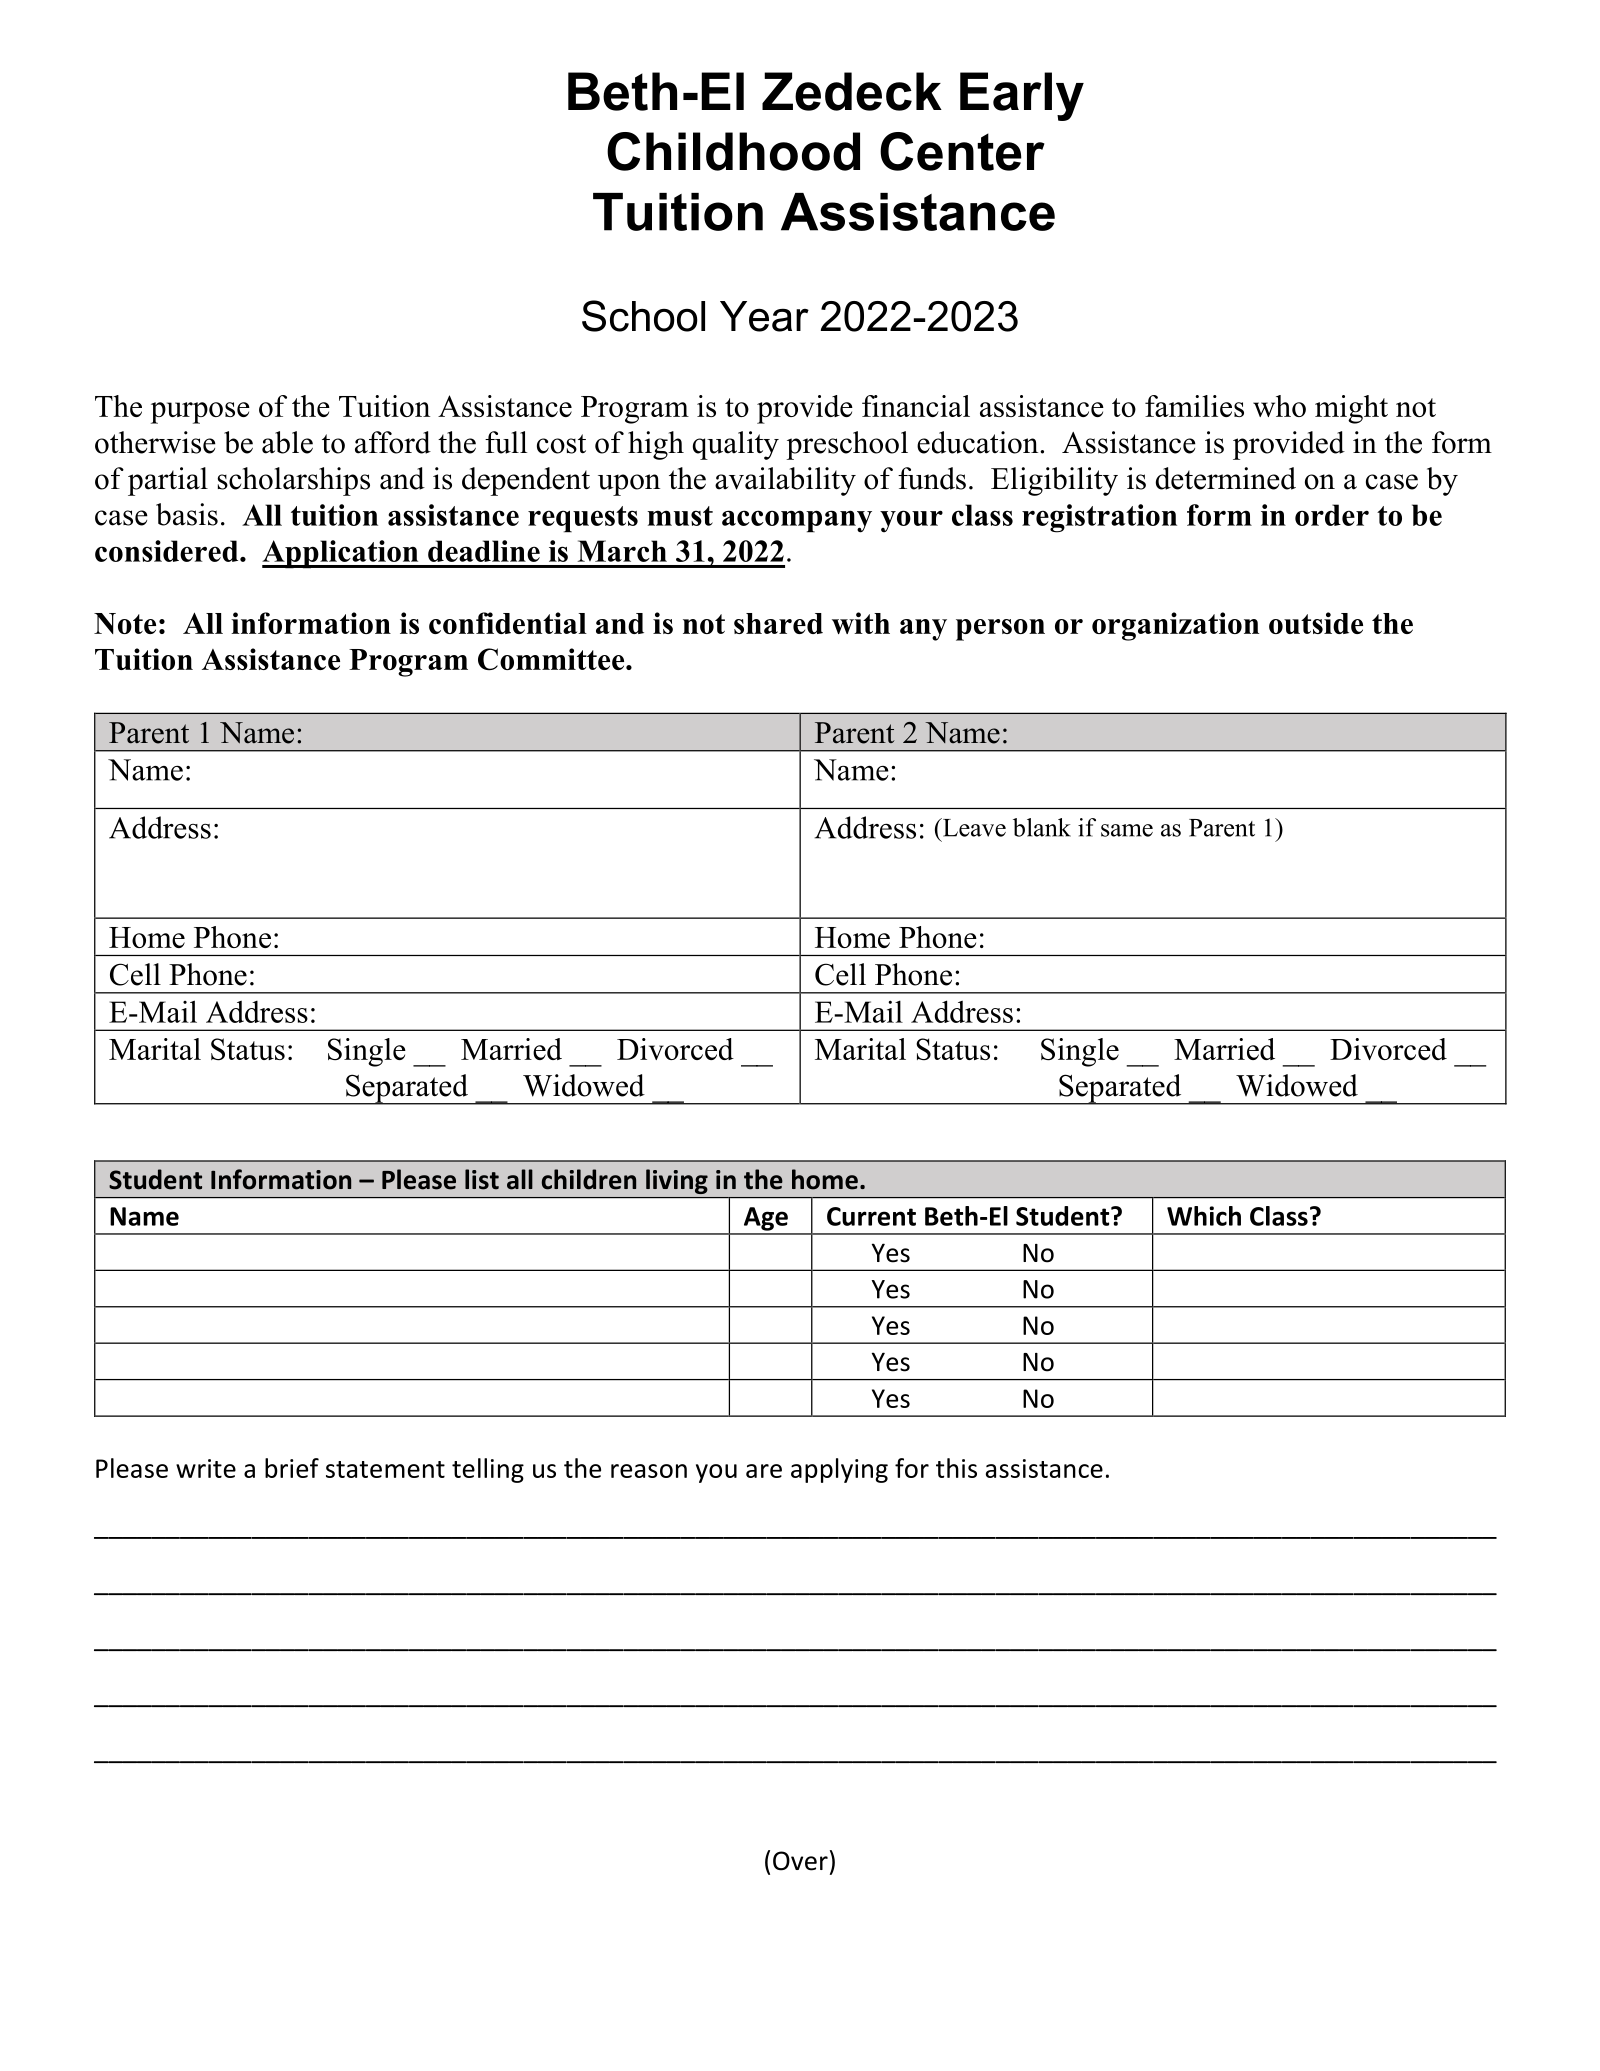 The height and width of the page is (2071, 1600). What do you see at coordinates (1175, 626) in the page?
I see `organization` at bounding box center [1175, 626].
